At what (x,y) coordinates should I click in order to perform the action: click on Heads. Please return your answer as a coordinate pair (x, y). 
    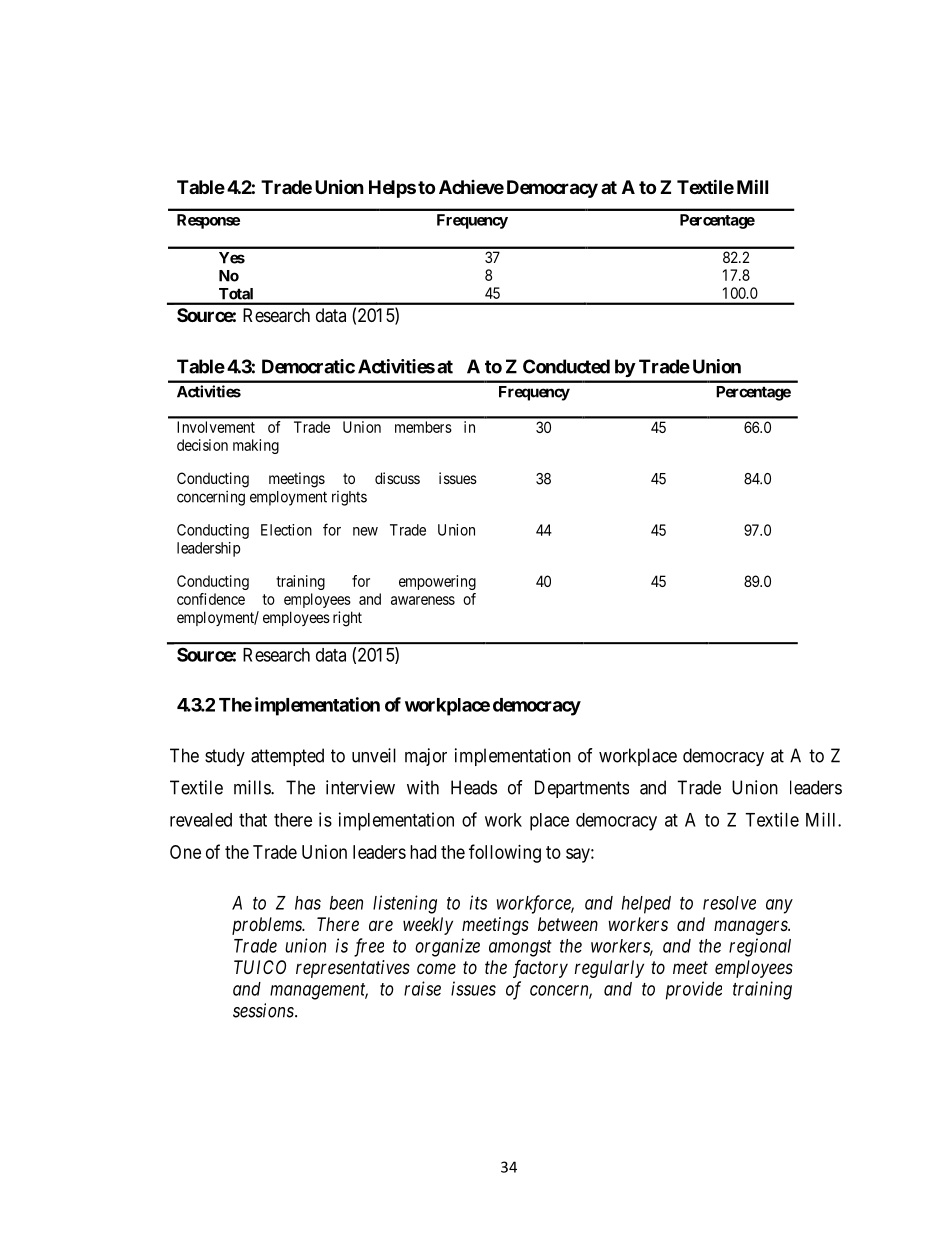
    Looking at the image, I should click on (474, 787).
